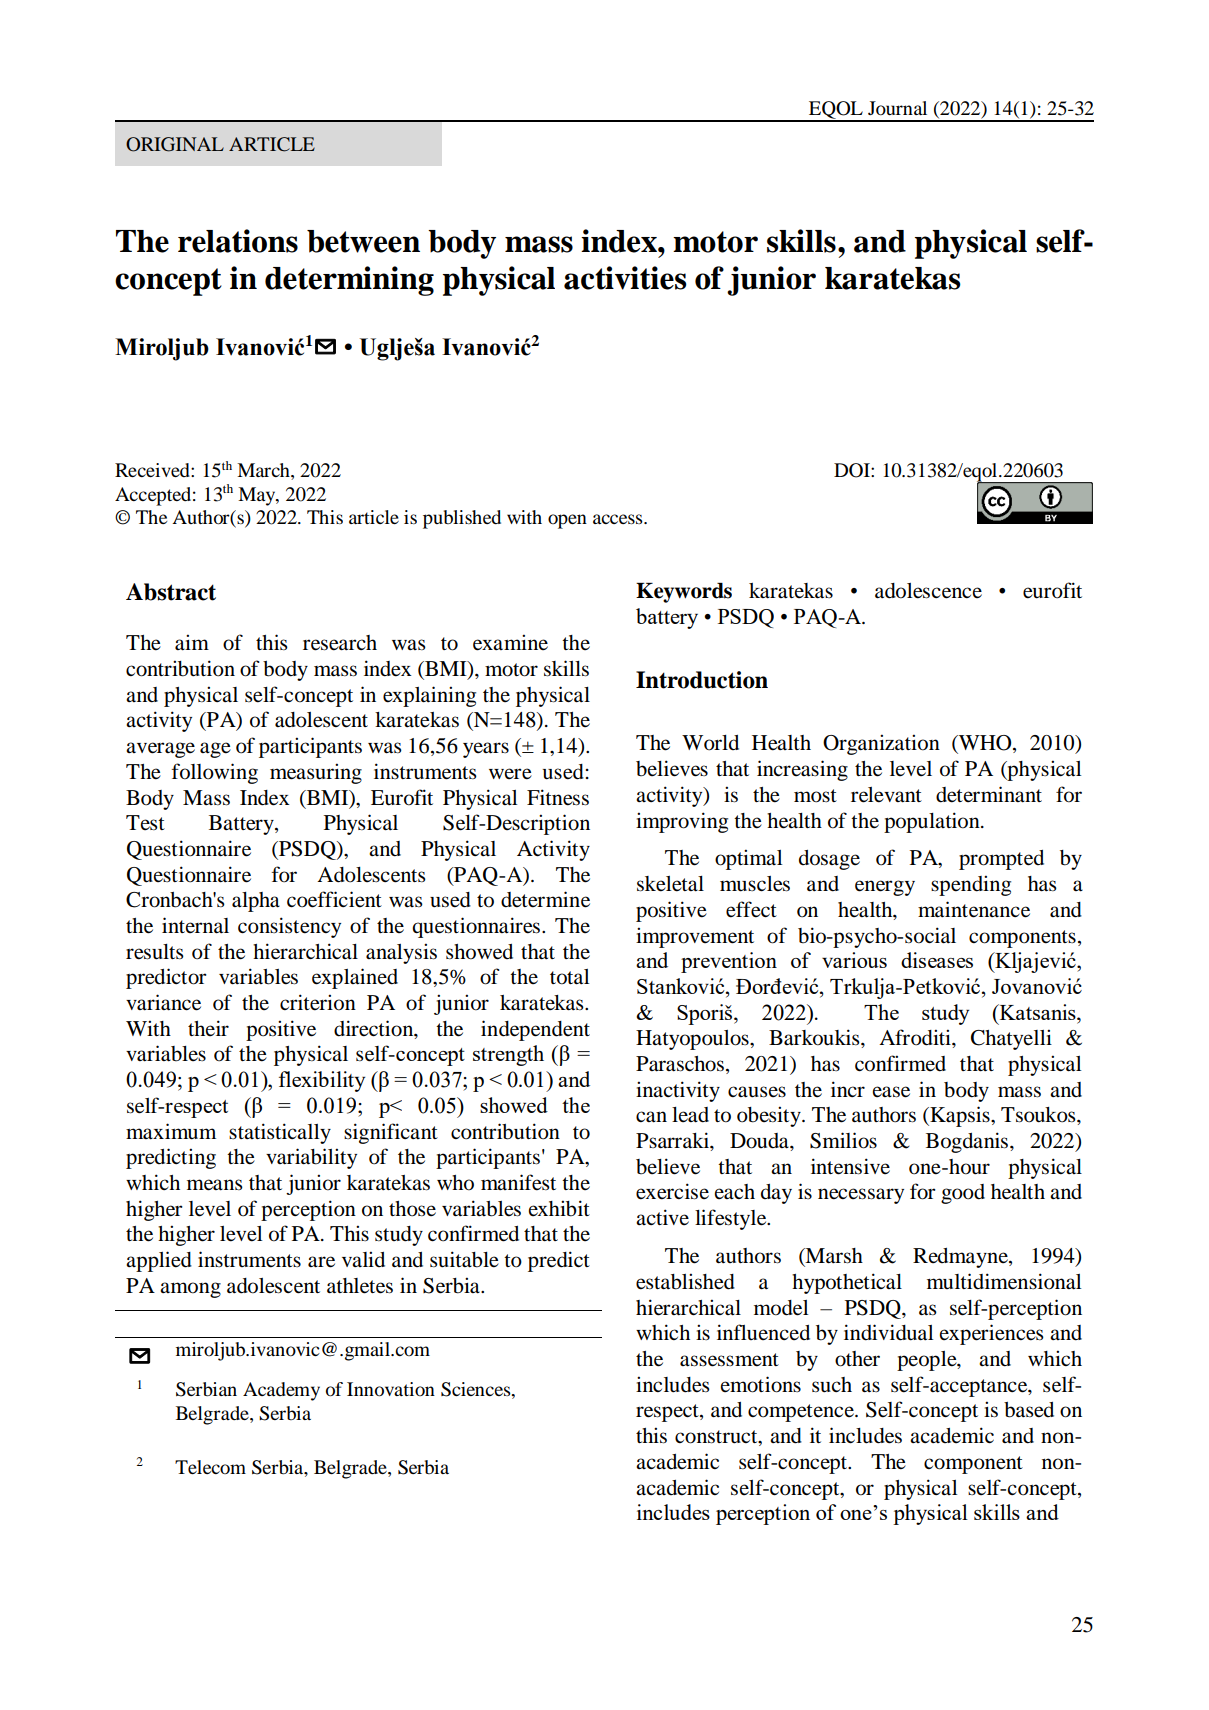 Image resolution: width=1209 pixels, height=1710 pixels. What do you see at coordinates (175, 144) in the screenshot?
I see `ORIGINAL` at bounding box center [175, 144].
